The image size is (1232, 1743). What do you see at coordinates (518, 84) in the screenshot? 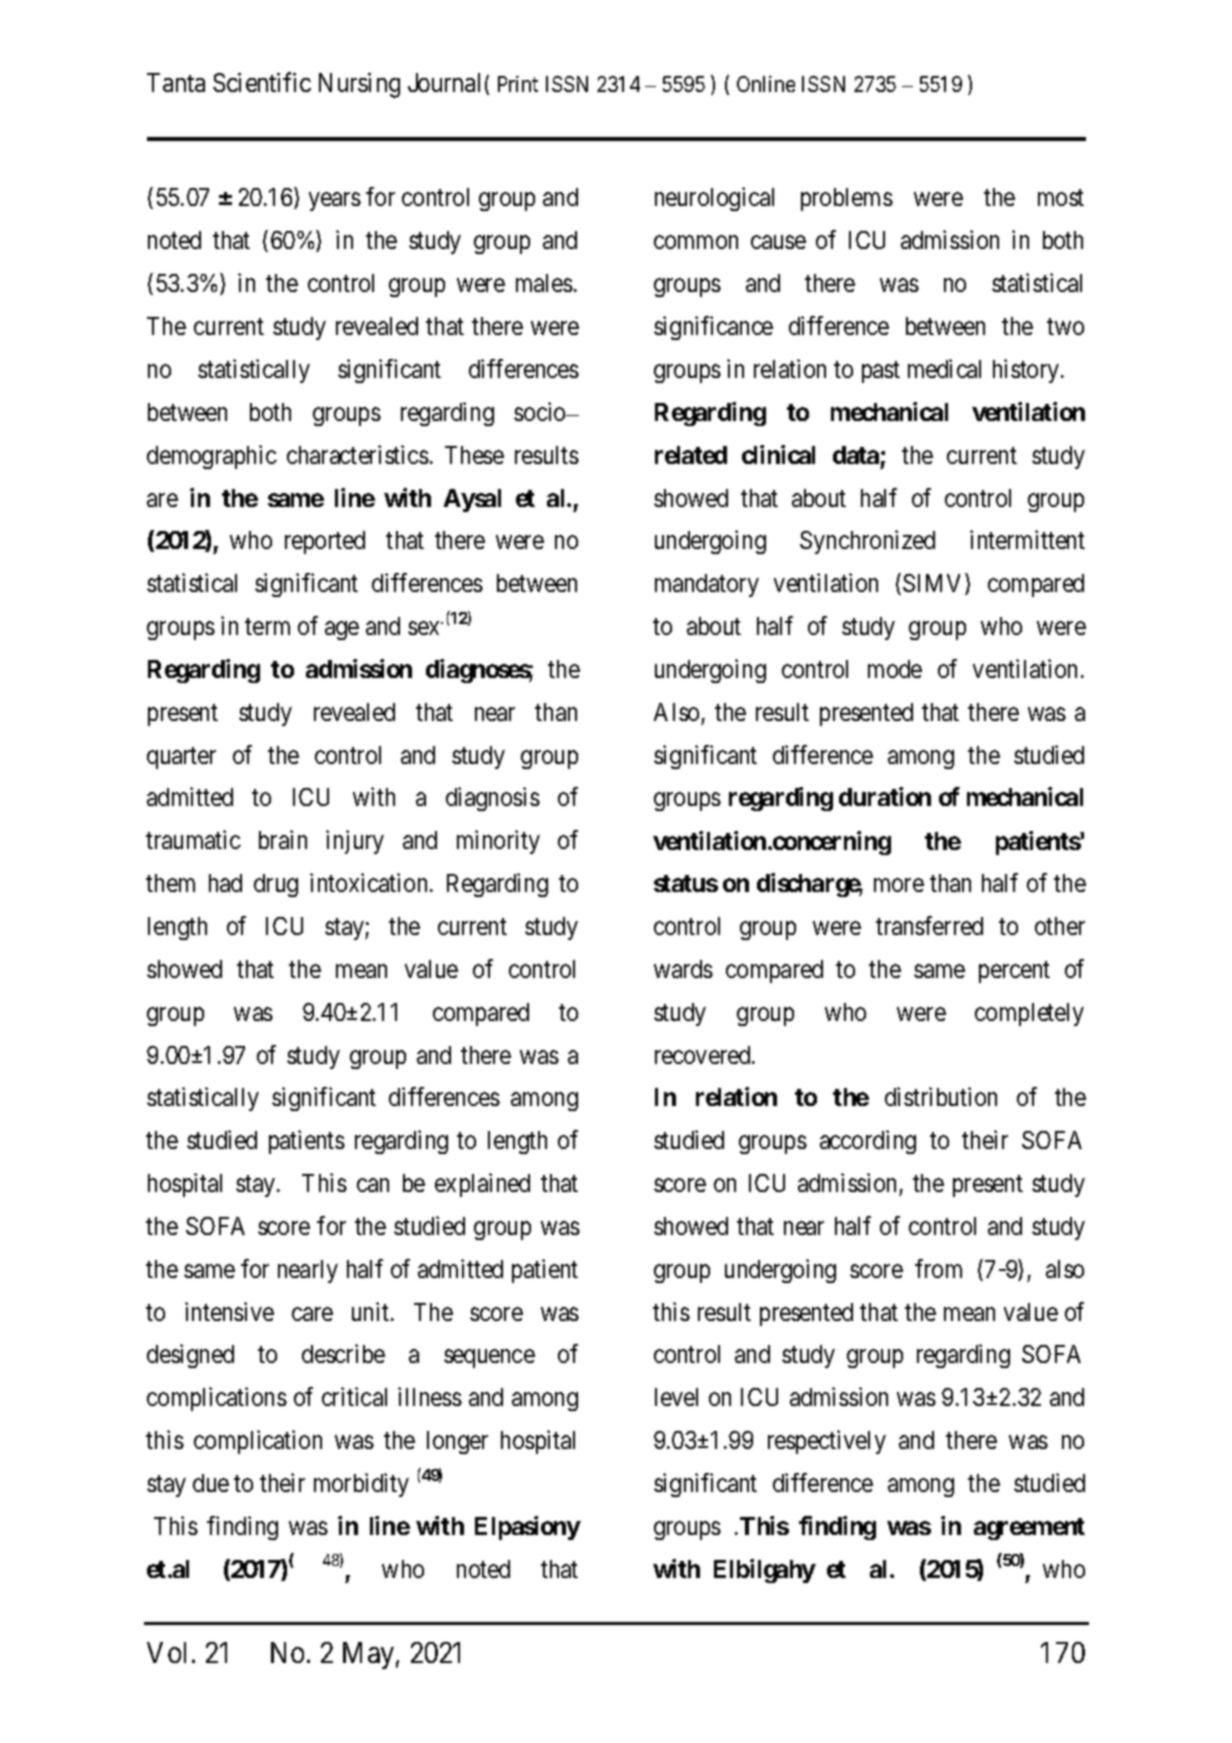
I see `Print` at bounding box center [518, 84].
